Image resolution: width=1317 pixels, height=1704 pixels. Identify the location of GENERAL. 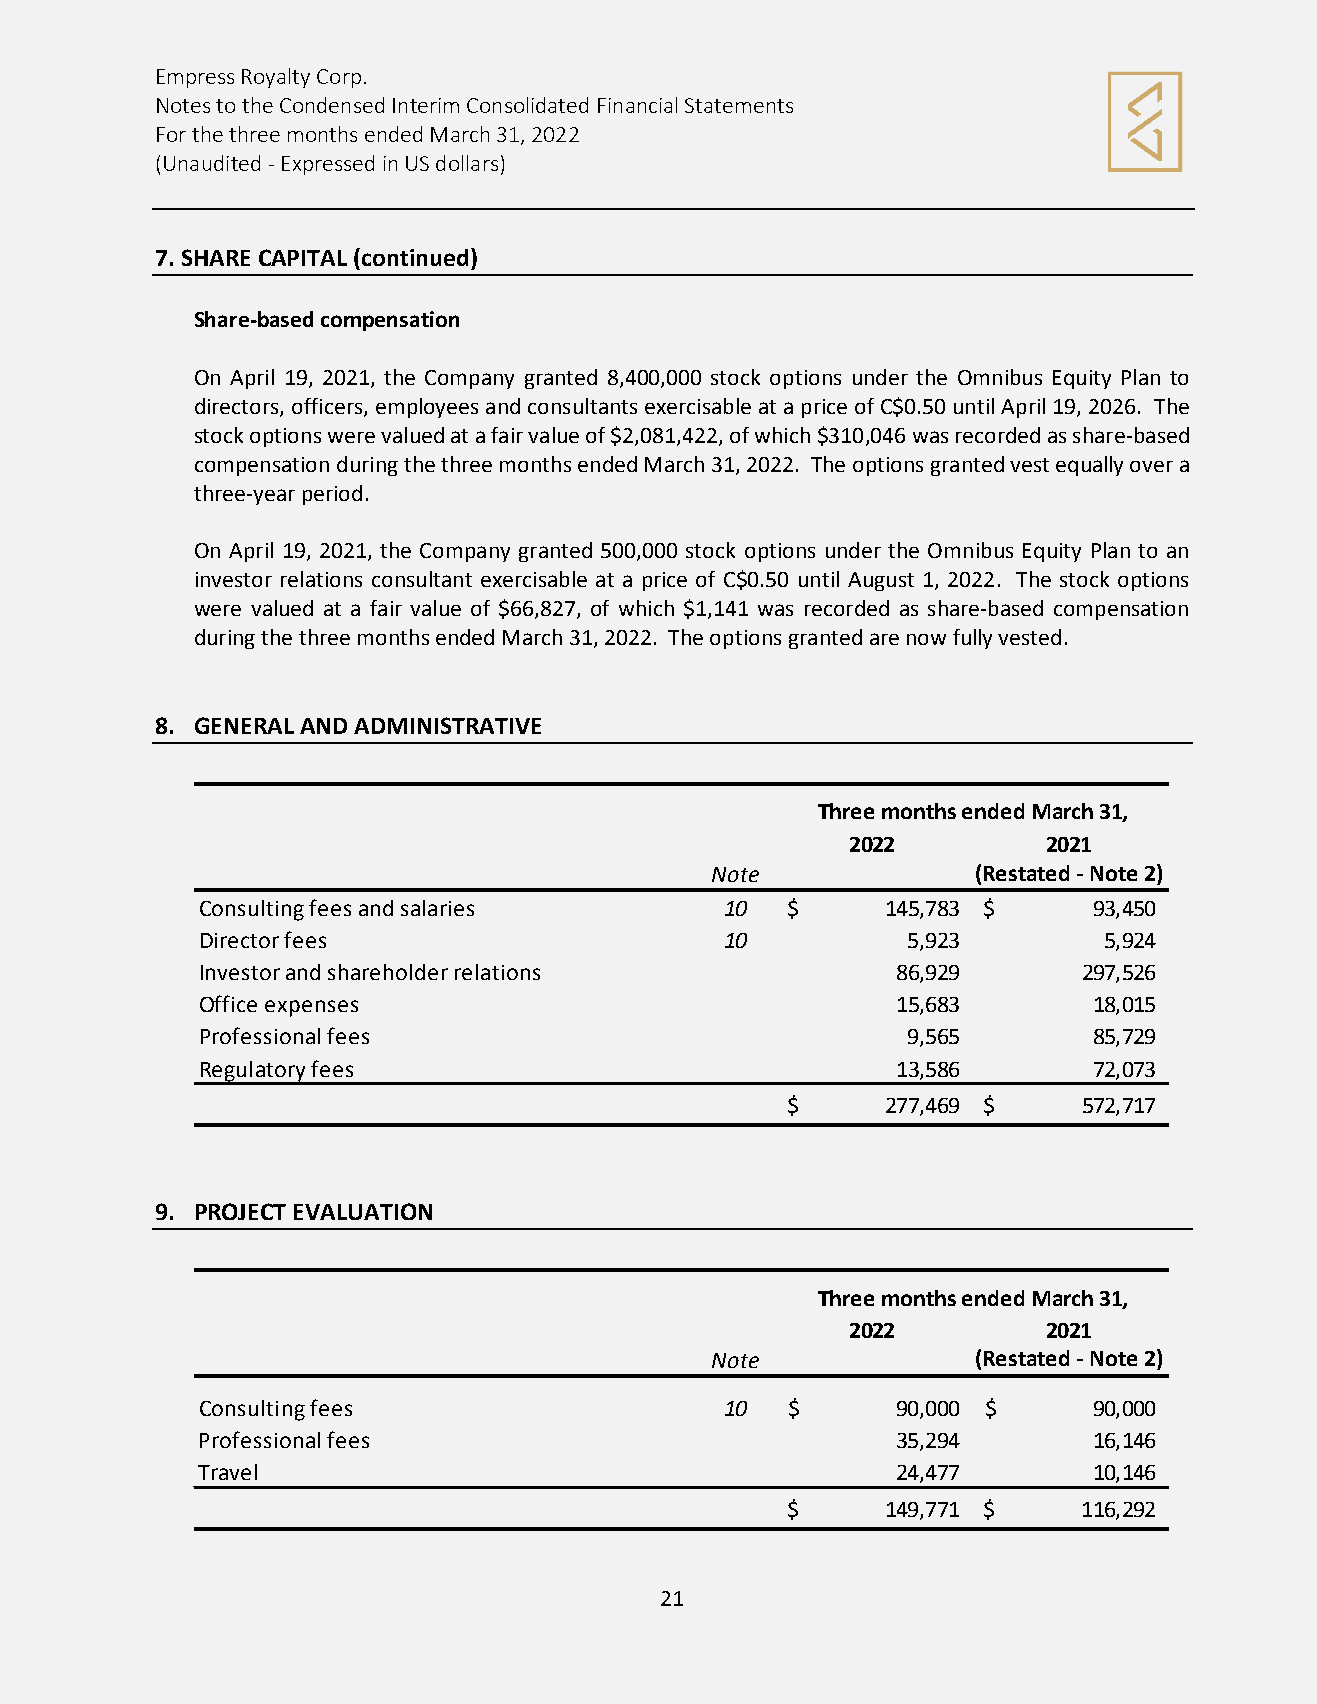
(244, 725).
